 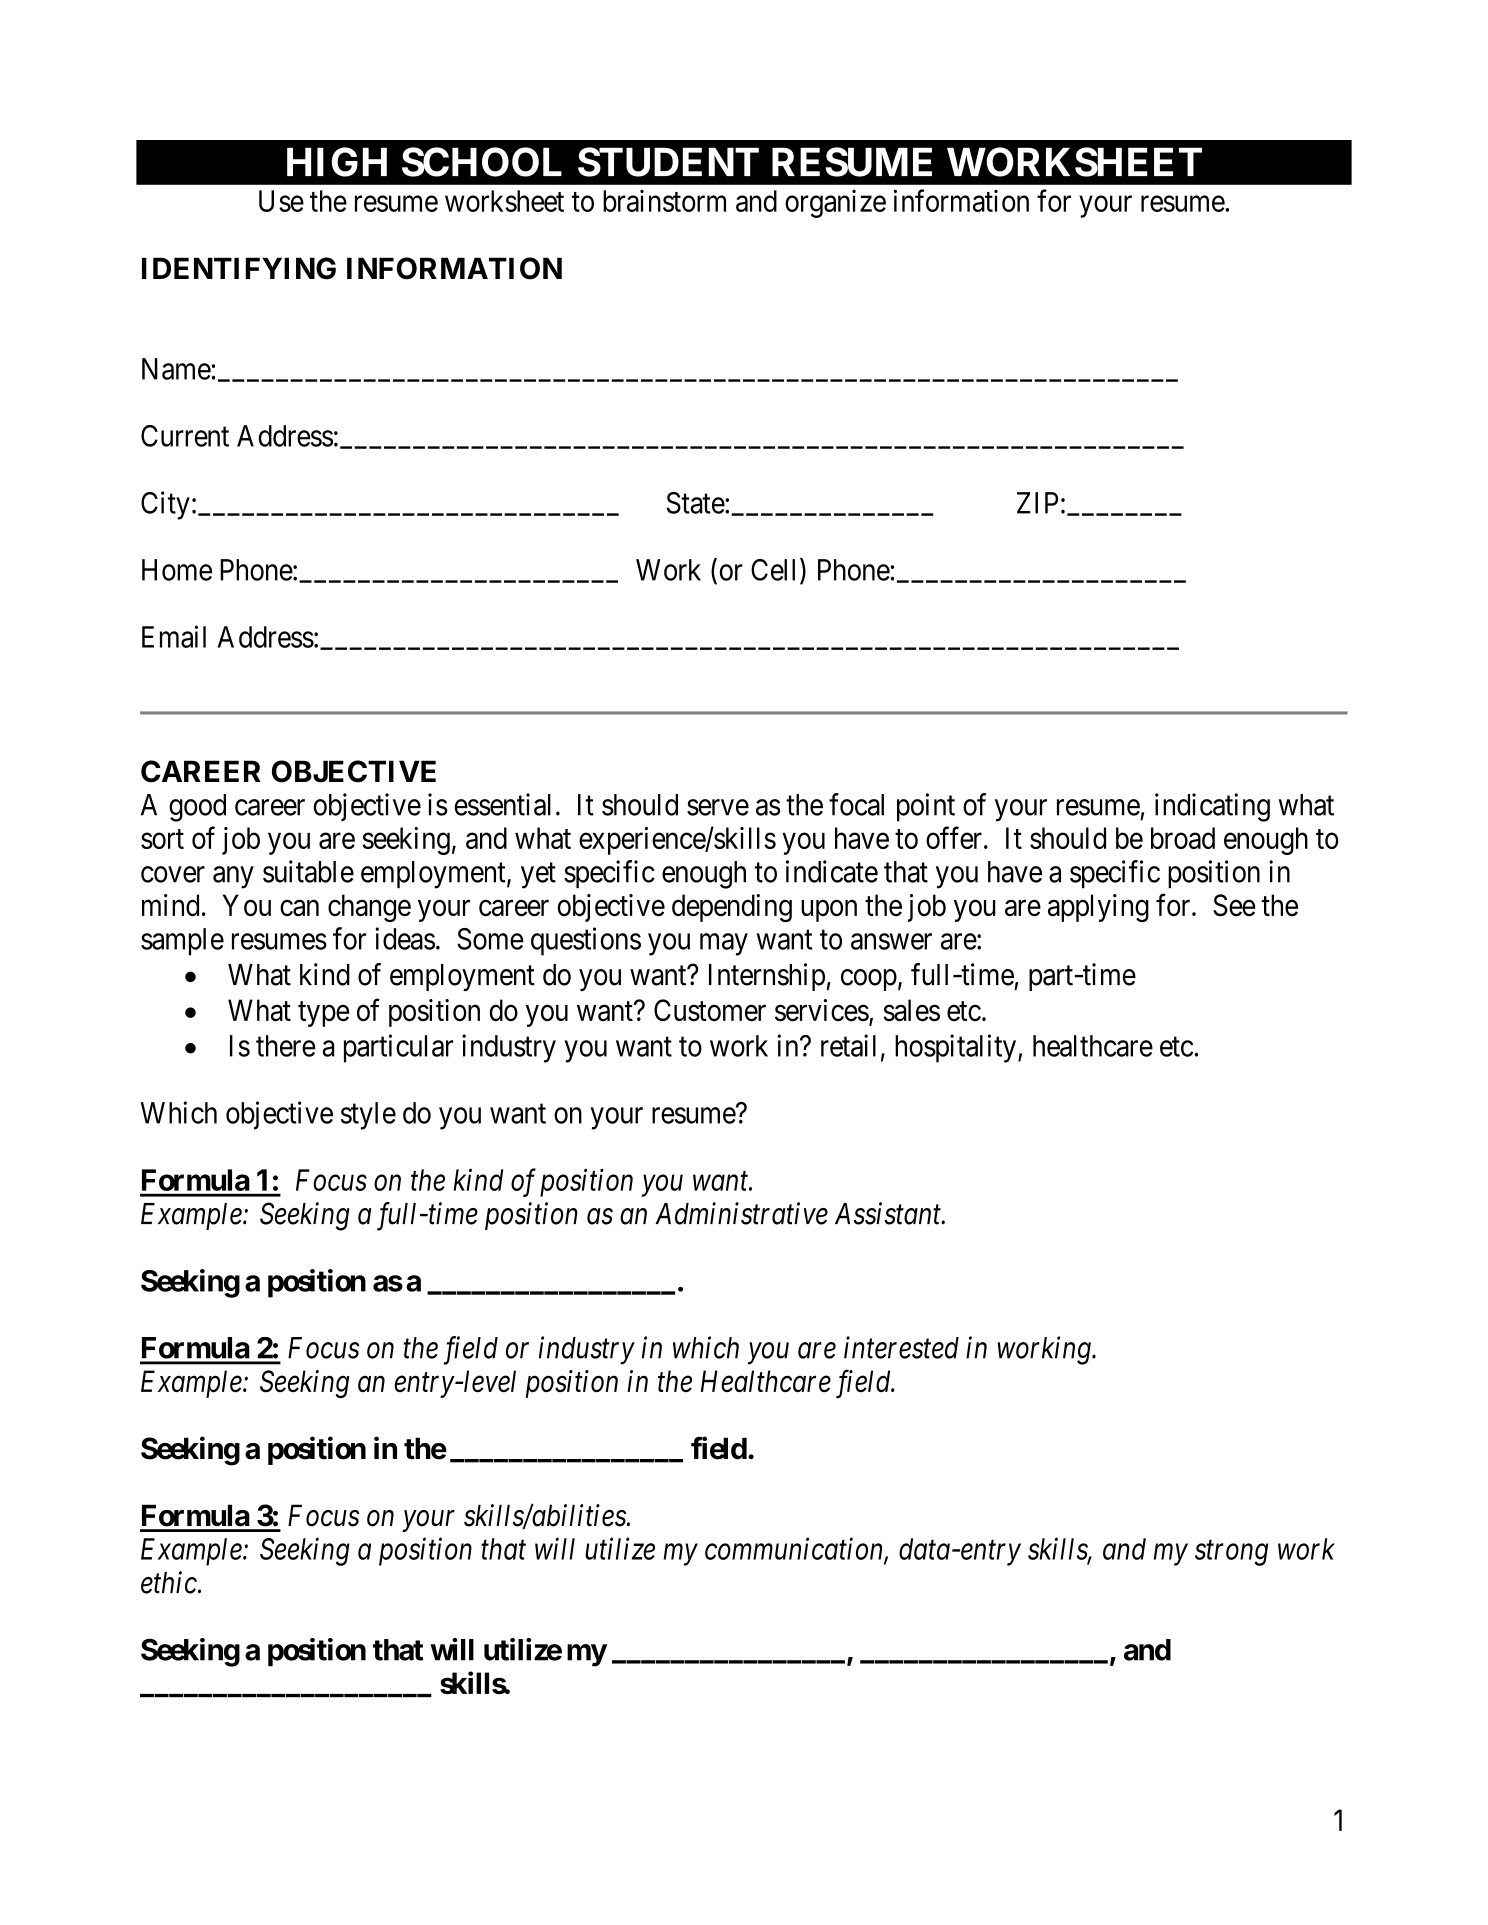 I want to click on brainstorm, so click(x=664, y=201).
